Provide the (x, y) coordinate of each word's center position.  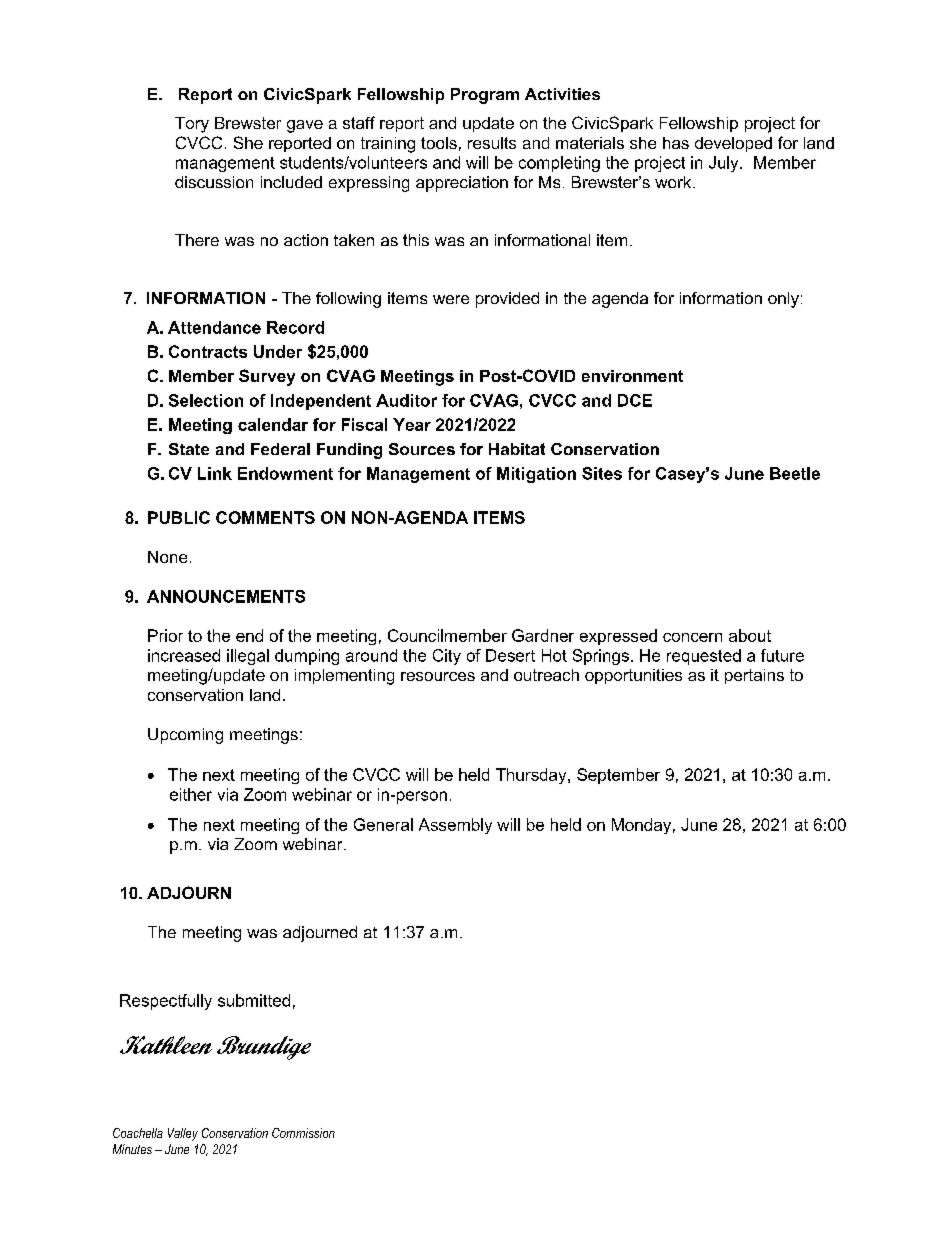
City (447, 657)
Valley (183, 1134)
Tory (192, 125)
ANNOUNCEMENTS (226, 596)
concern (692, 637)
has (676, 143)
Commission (303, 1133)
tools (439, 143)
